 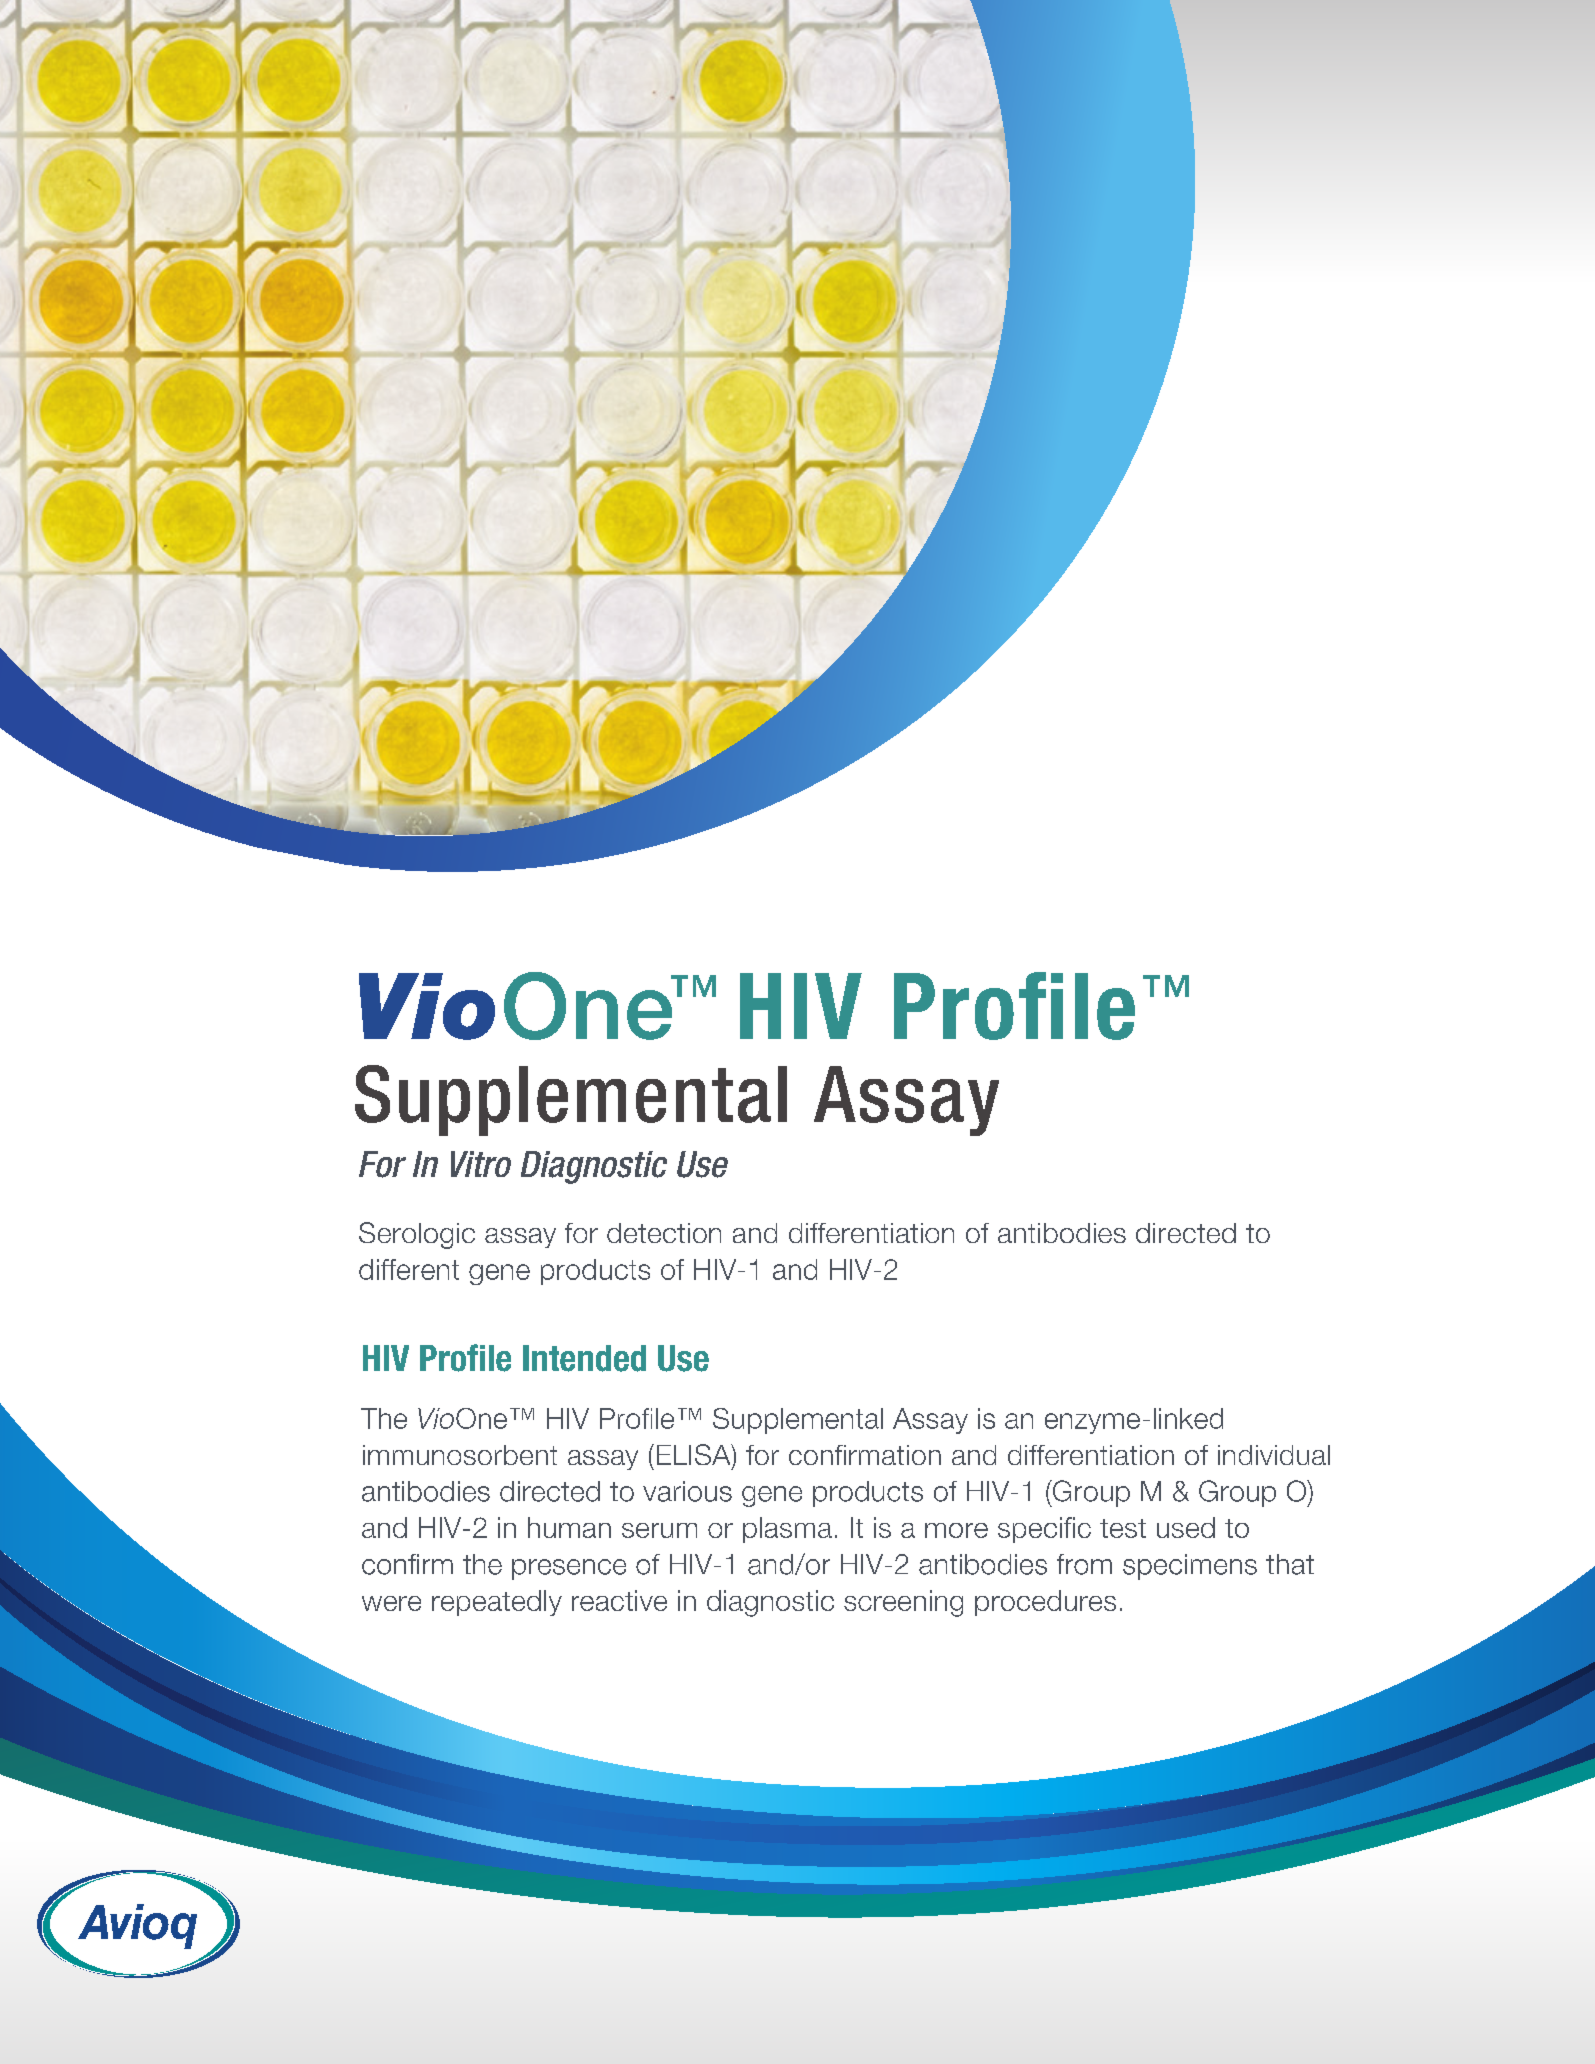 What do you see at coordinates (1274, 1455) in the screenshot?
I see `individual` at bounding box center [1274, 1455].
